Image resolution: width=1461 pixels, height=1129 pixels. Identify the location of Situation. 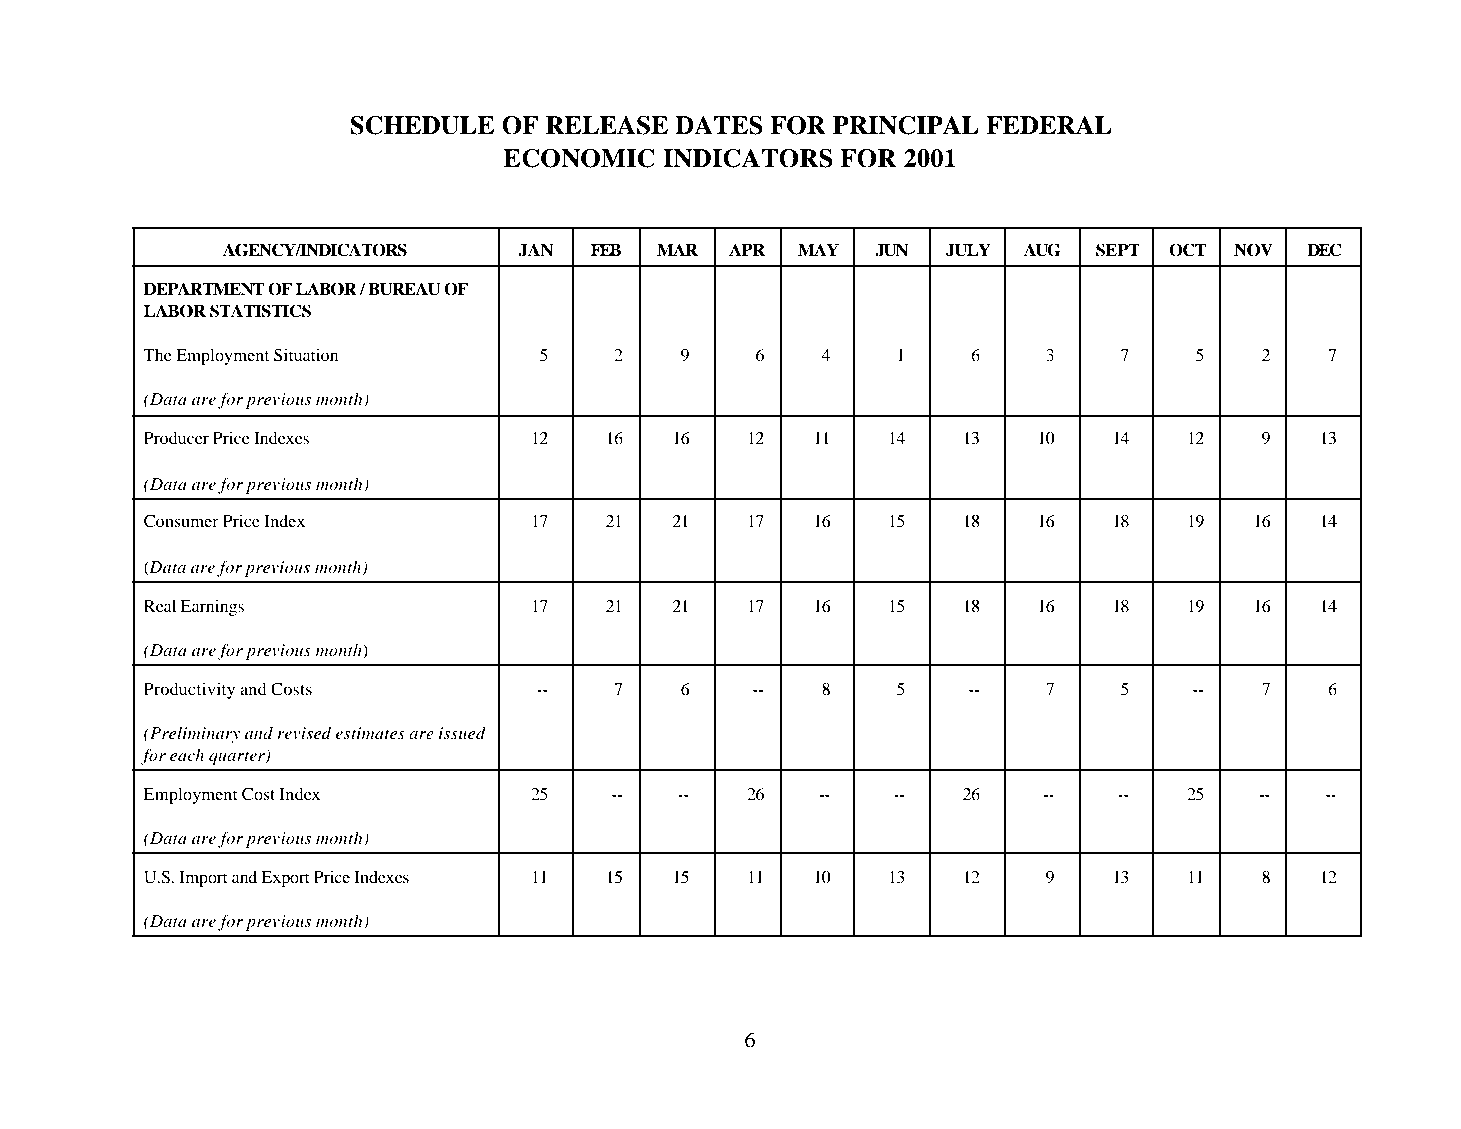
(306, 355).
